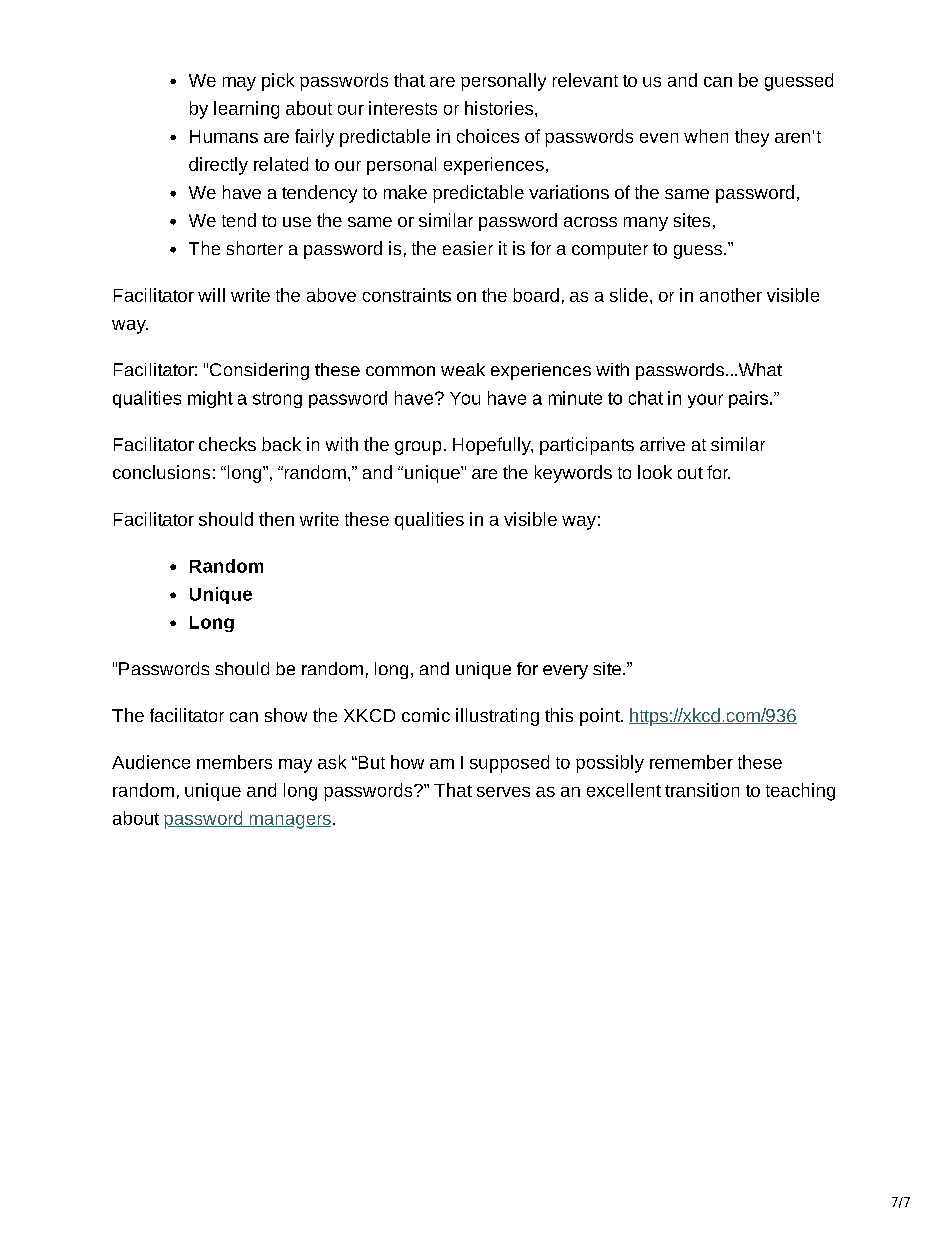 Image resolution: width=952 pixels, height=1233 pixels. What do you see at coordinates (573, 474) in the image?
I see `keywords` at bounding box center [573, 474].
